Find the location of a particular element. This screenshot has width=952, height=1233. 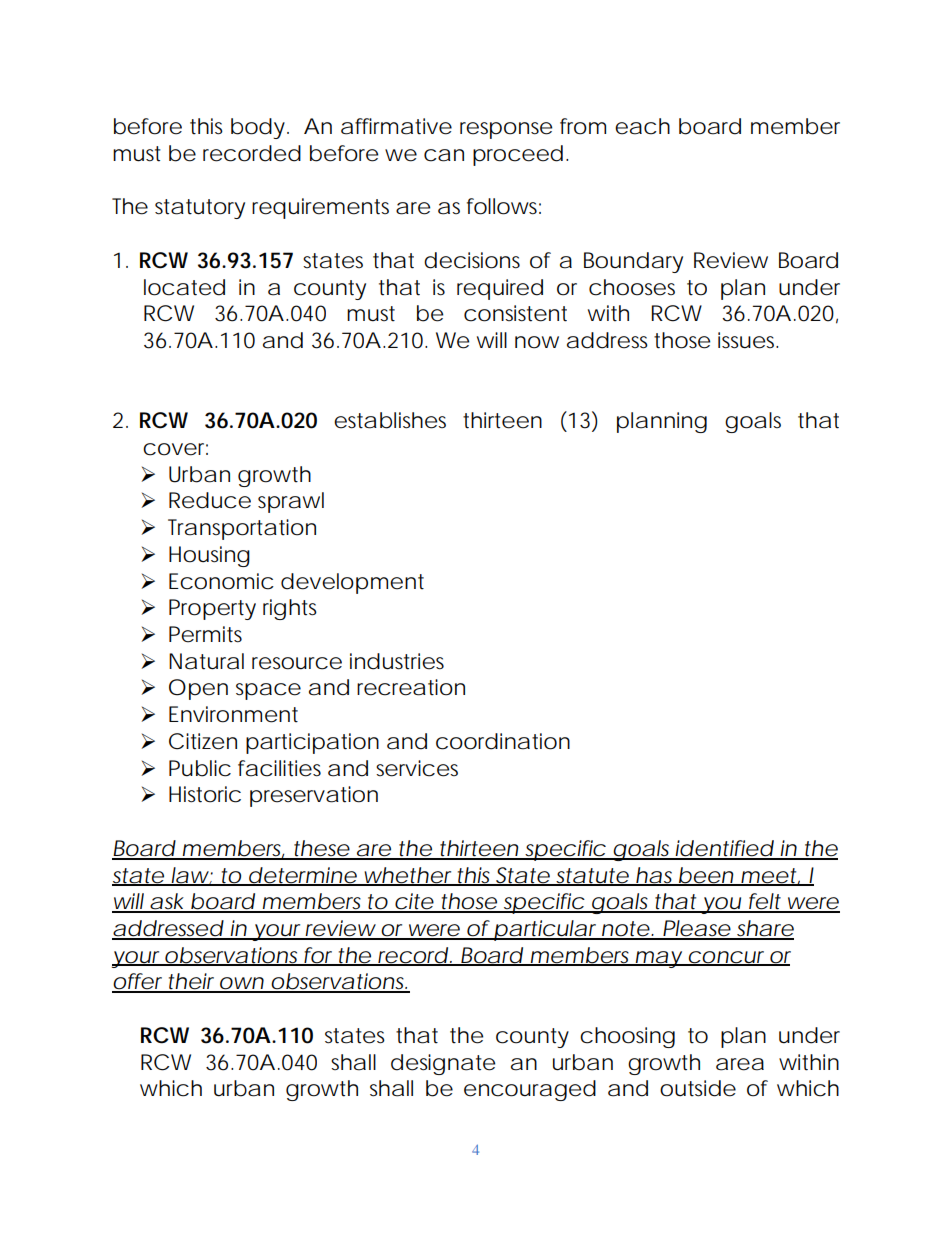

establishes is located at coordinates (390, 420).
